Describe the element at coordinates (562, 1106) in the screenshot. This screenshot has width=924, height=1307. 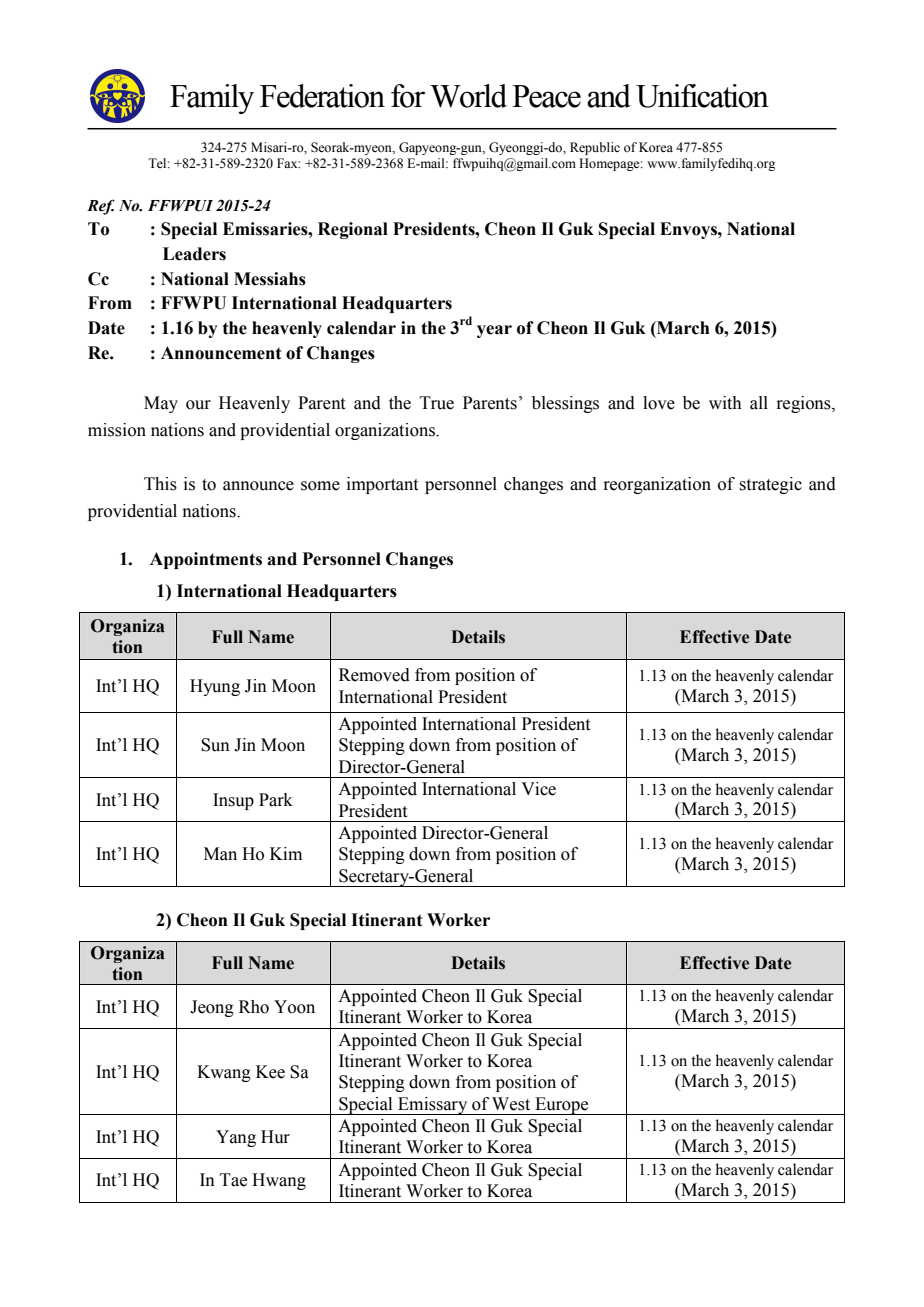
I see `Europe` at that location.
